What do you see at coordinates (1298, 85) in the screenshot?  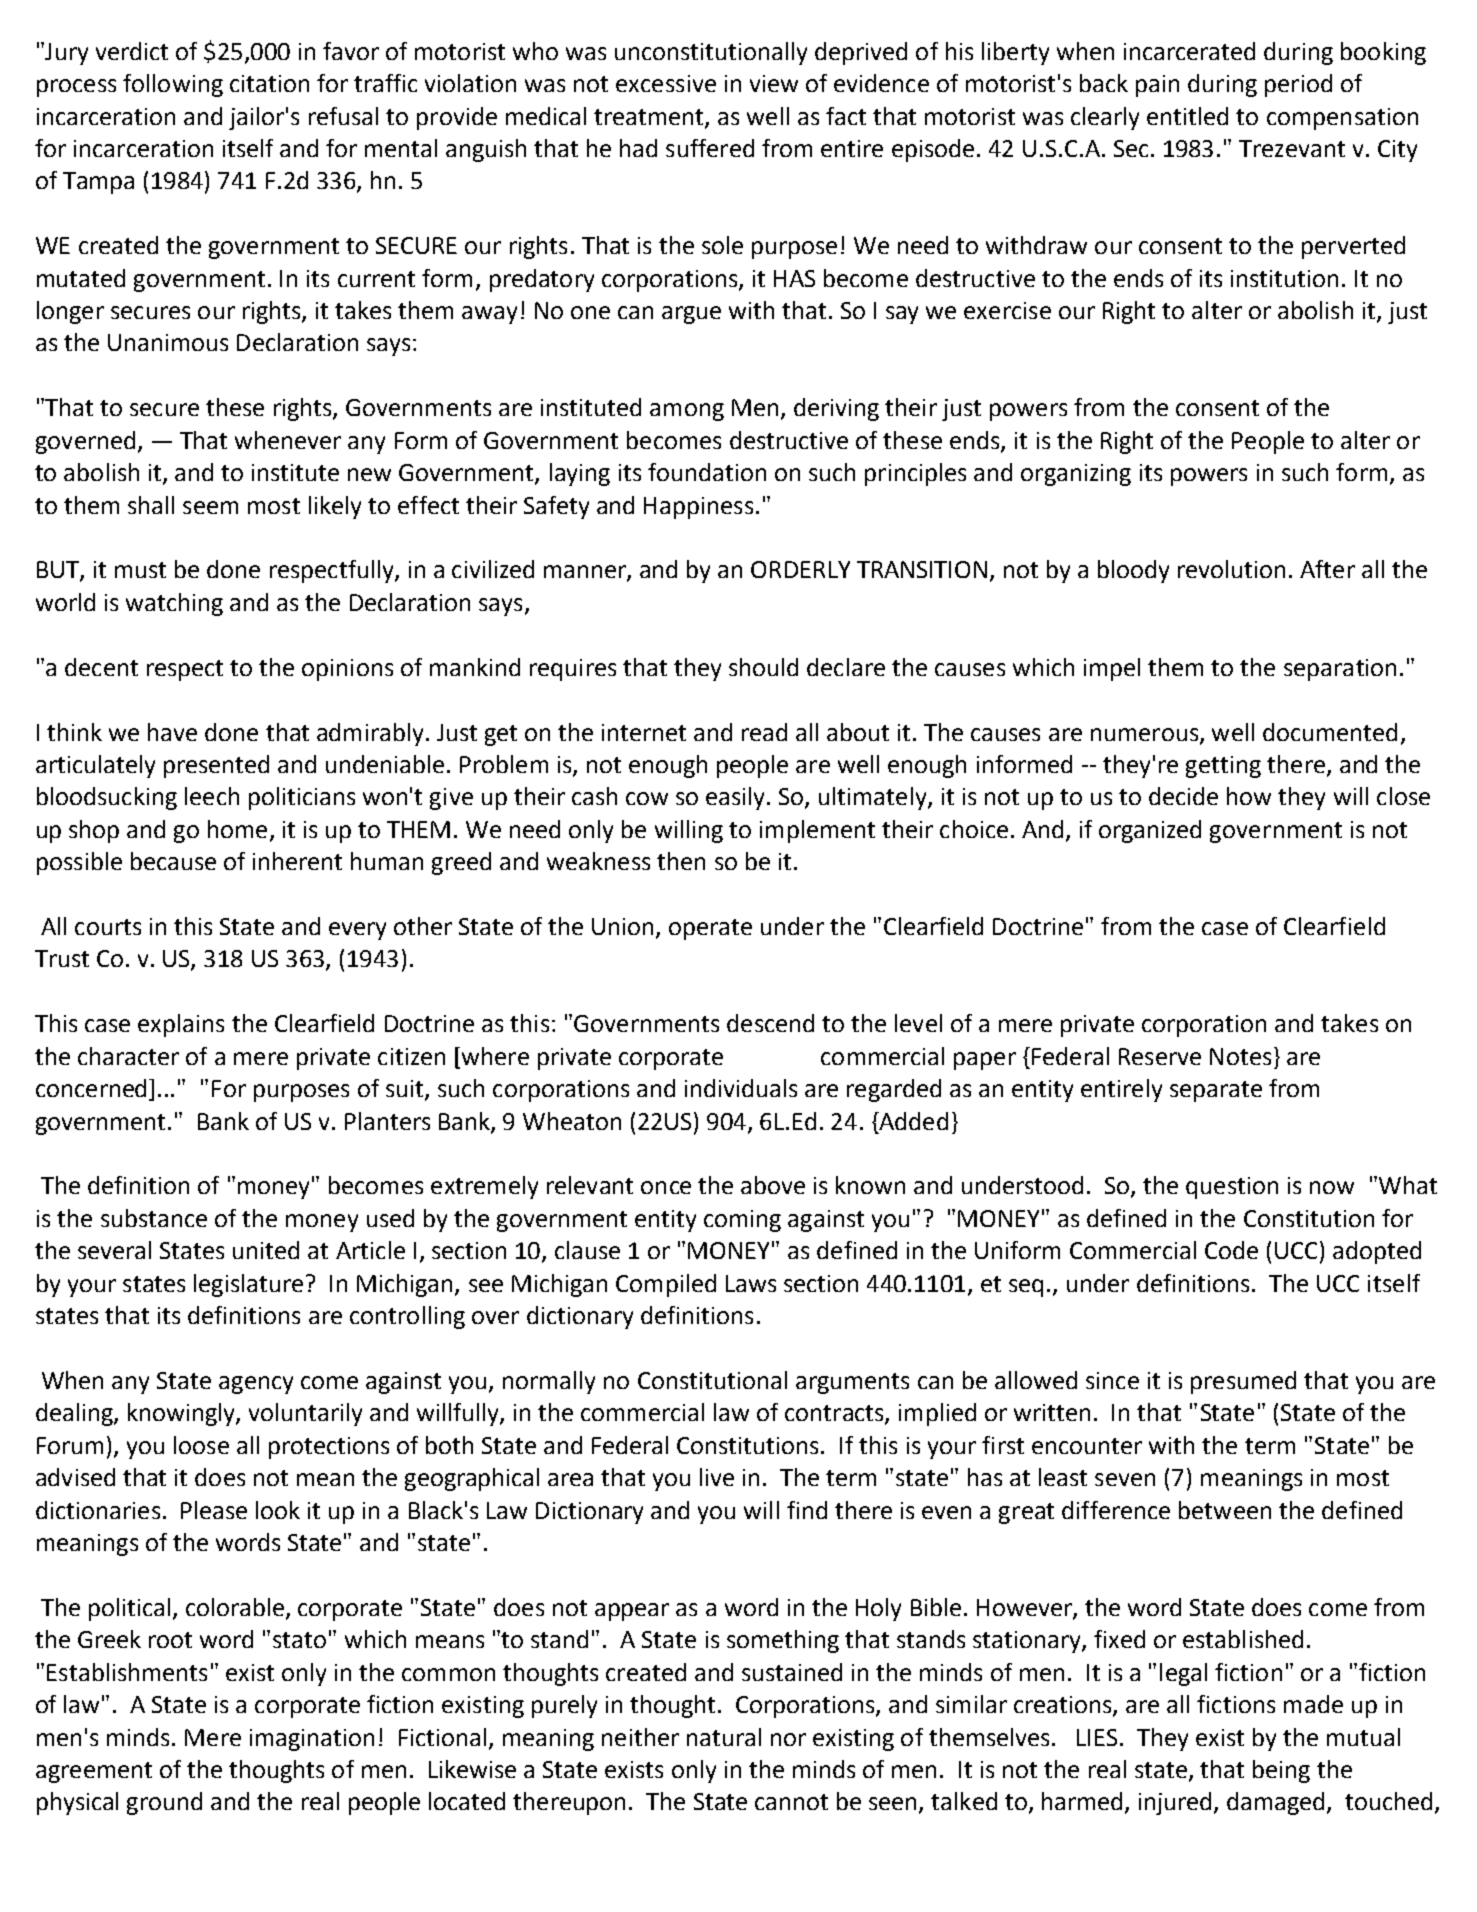 I see `period` at bounding box center [1298, 85].
